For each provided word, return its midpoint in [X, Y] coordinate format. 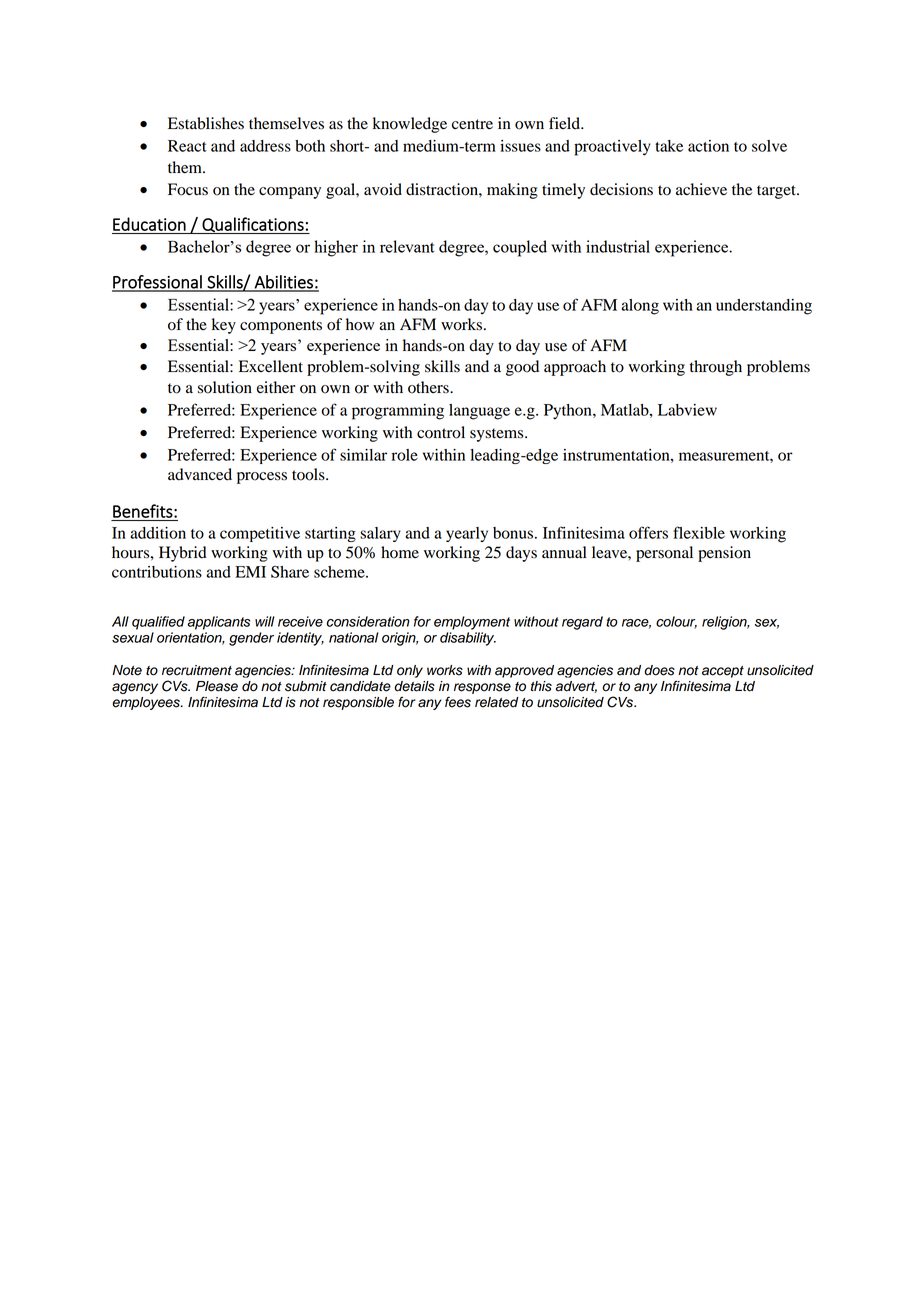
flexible [699, 532]
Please [217, 686]
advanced [200, 474]
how [360, 324]
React [187, 146]
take [669, 146]
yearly [467, 534]
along [640, 307]
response [482, 688]
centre [472, 124]
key [224, 326]
